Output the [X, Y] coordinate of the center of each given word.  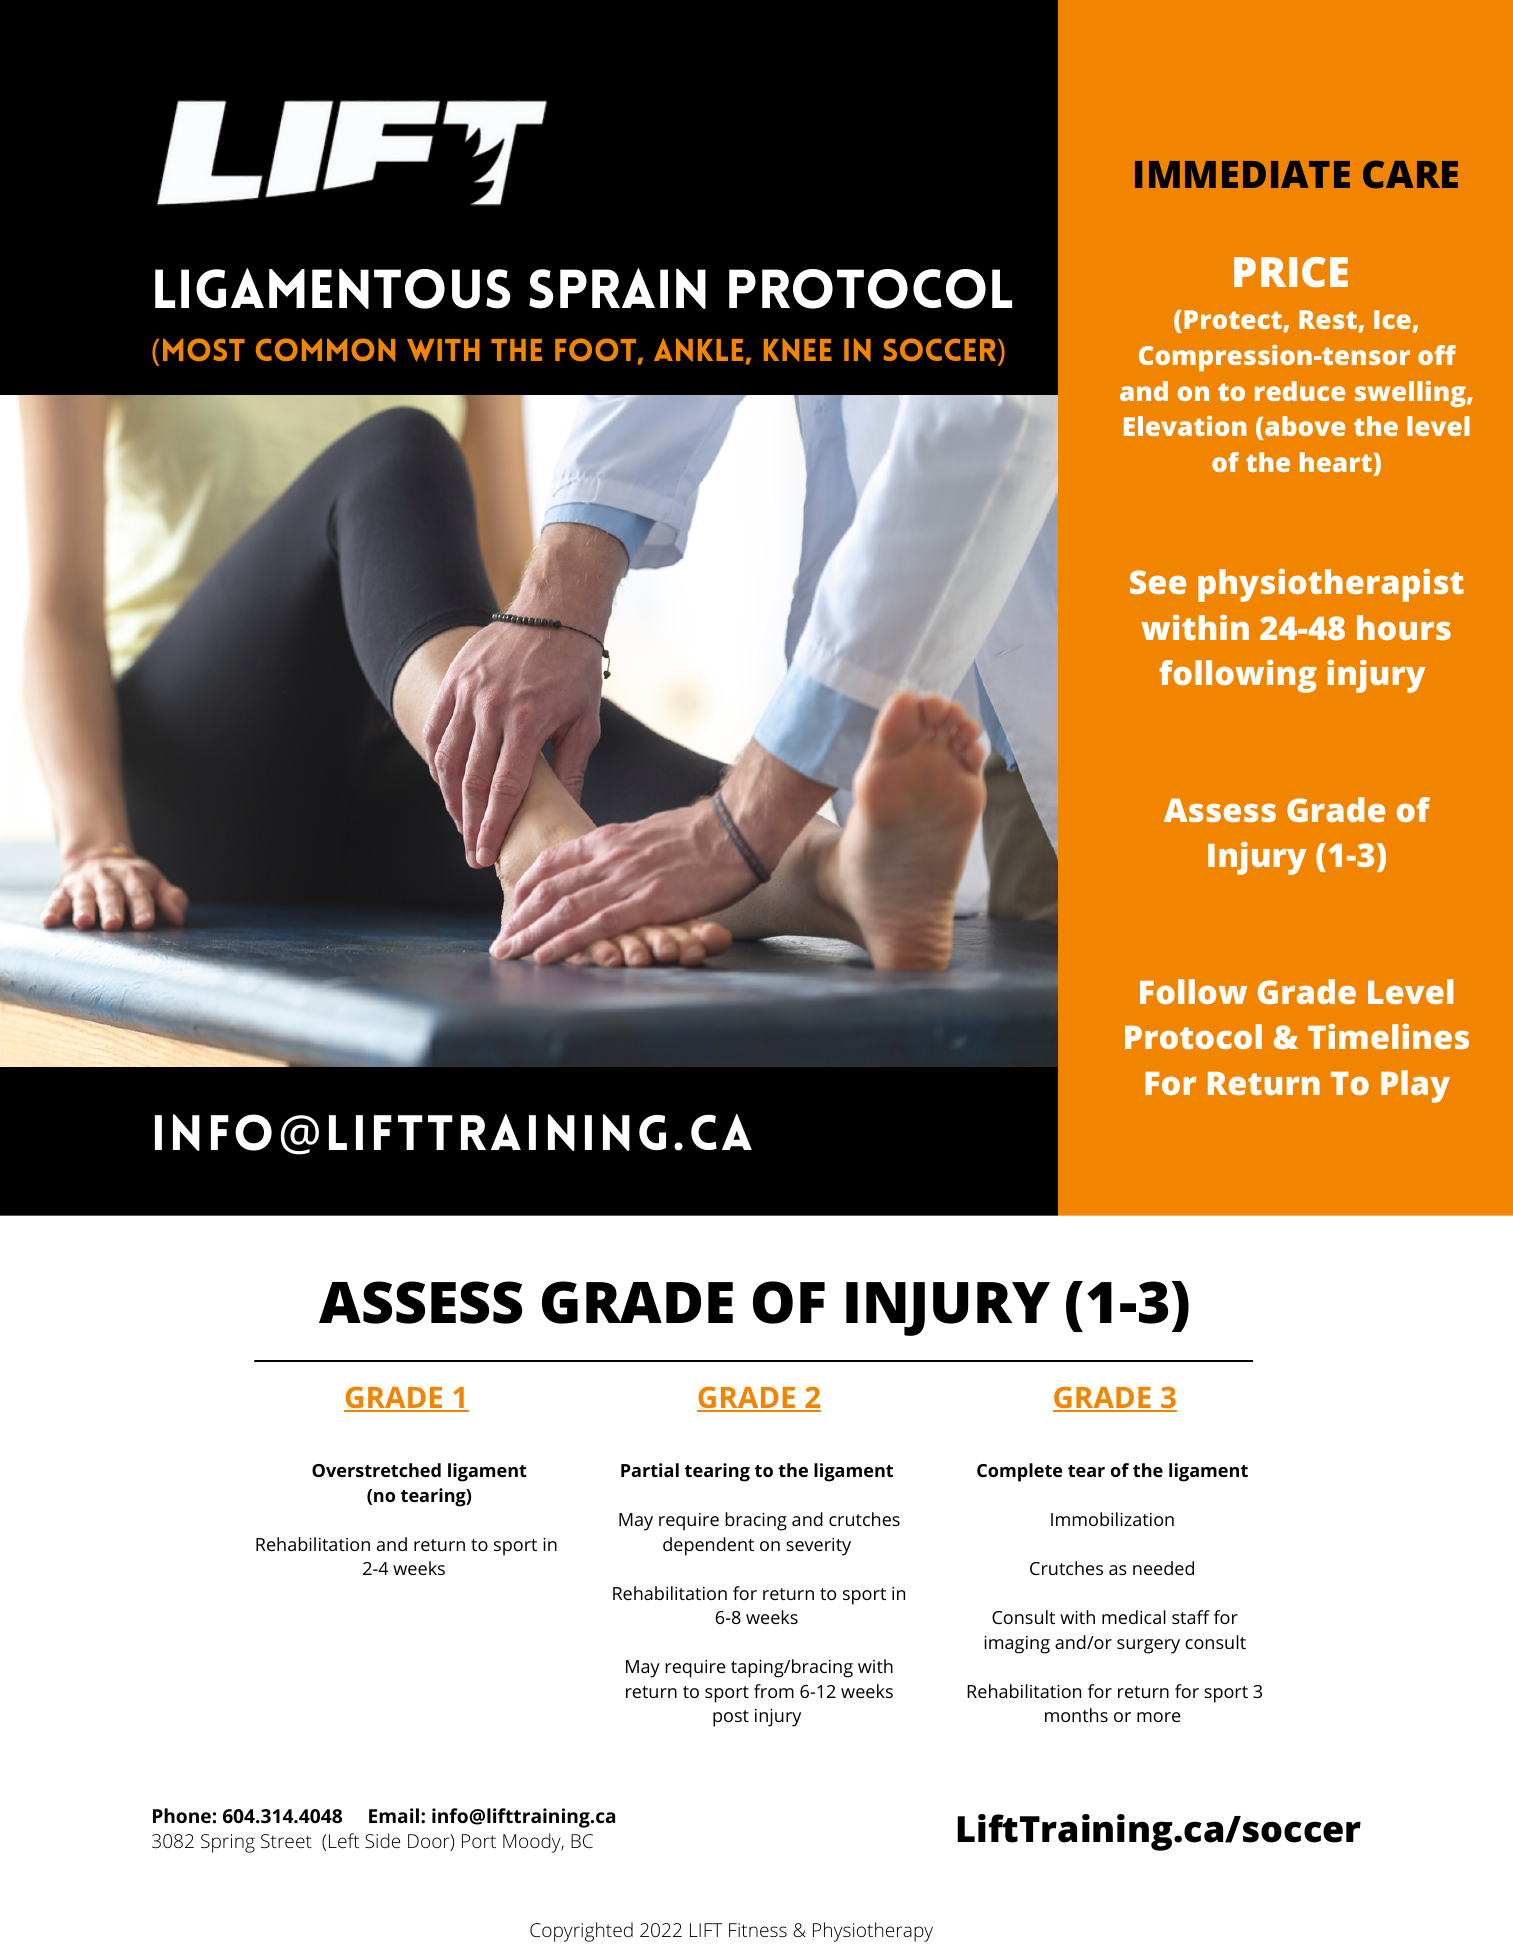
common [325, 350]
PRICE [1291, 272]
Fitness [758, 1930]
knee [798, 350]
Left [344, 1840]
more [1159, 1717]
